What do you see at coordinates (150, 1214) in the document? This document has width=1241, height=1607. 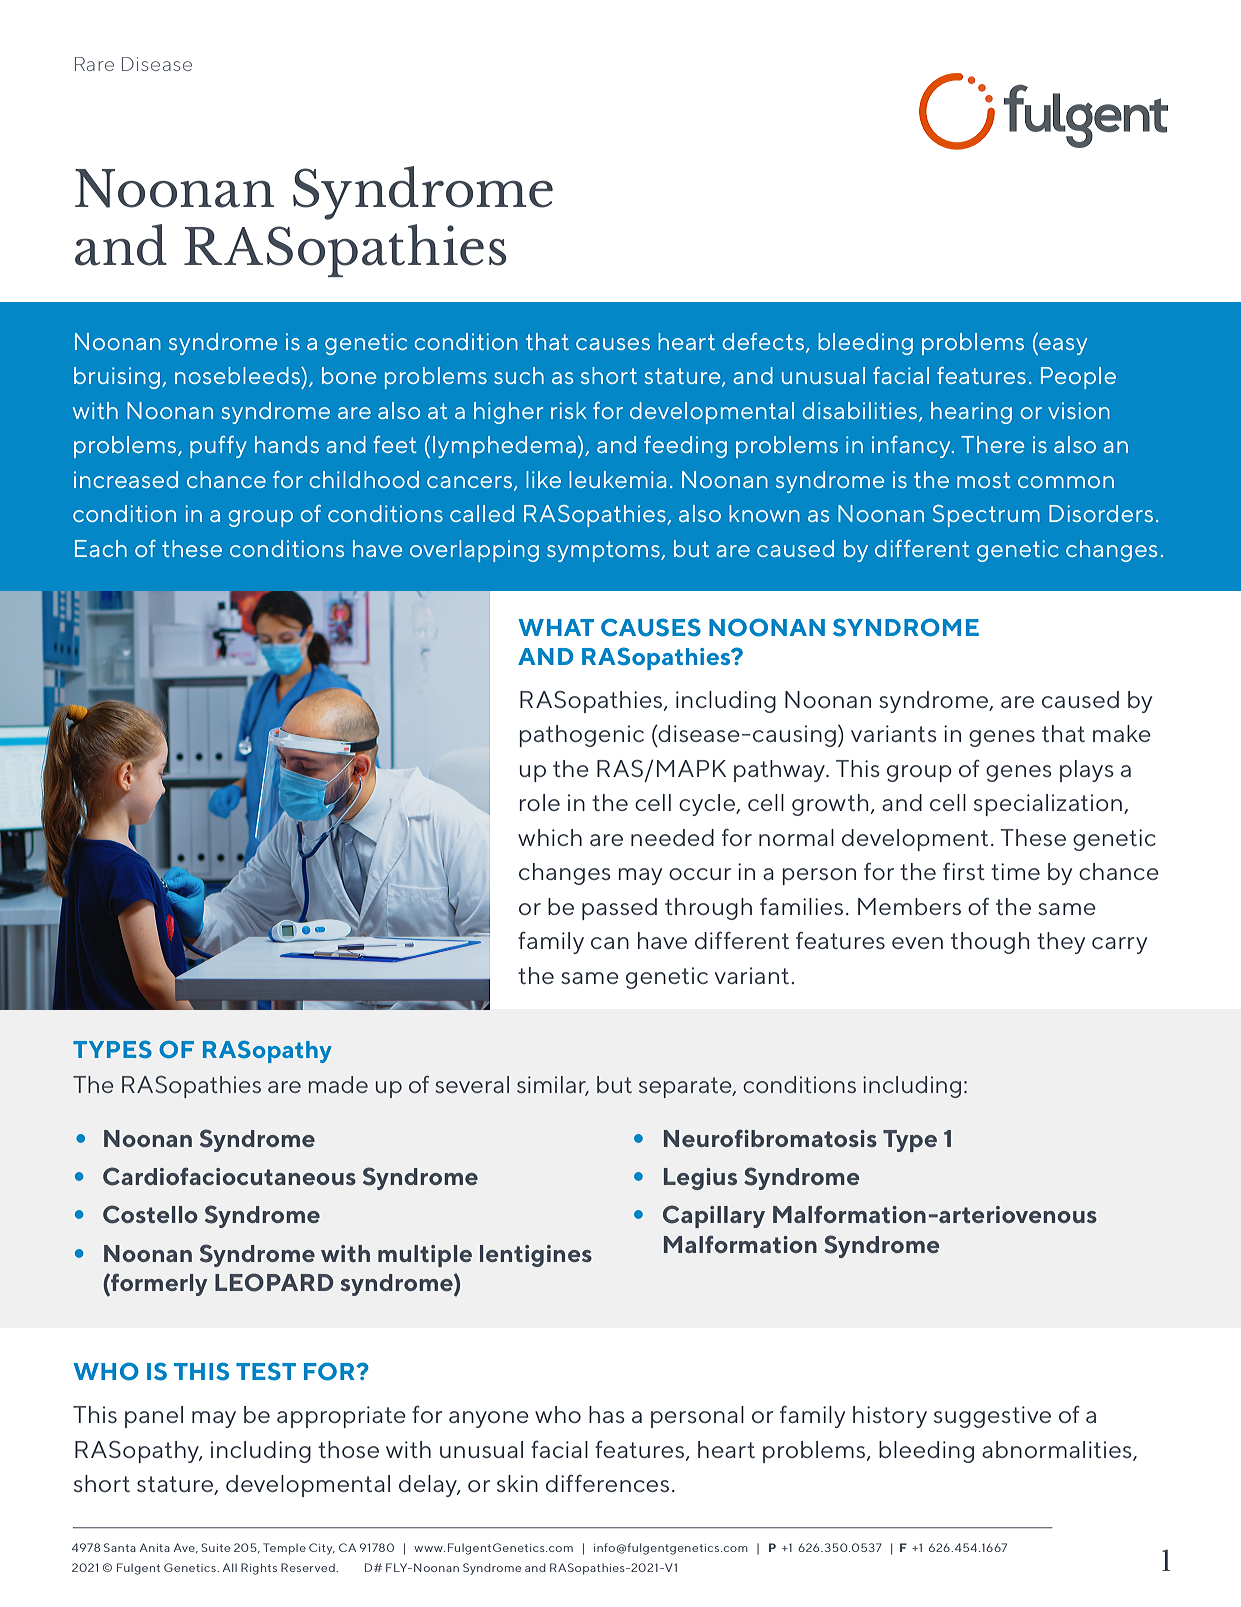 I see `Costello` at bounding box center [150, 1214].
